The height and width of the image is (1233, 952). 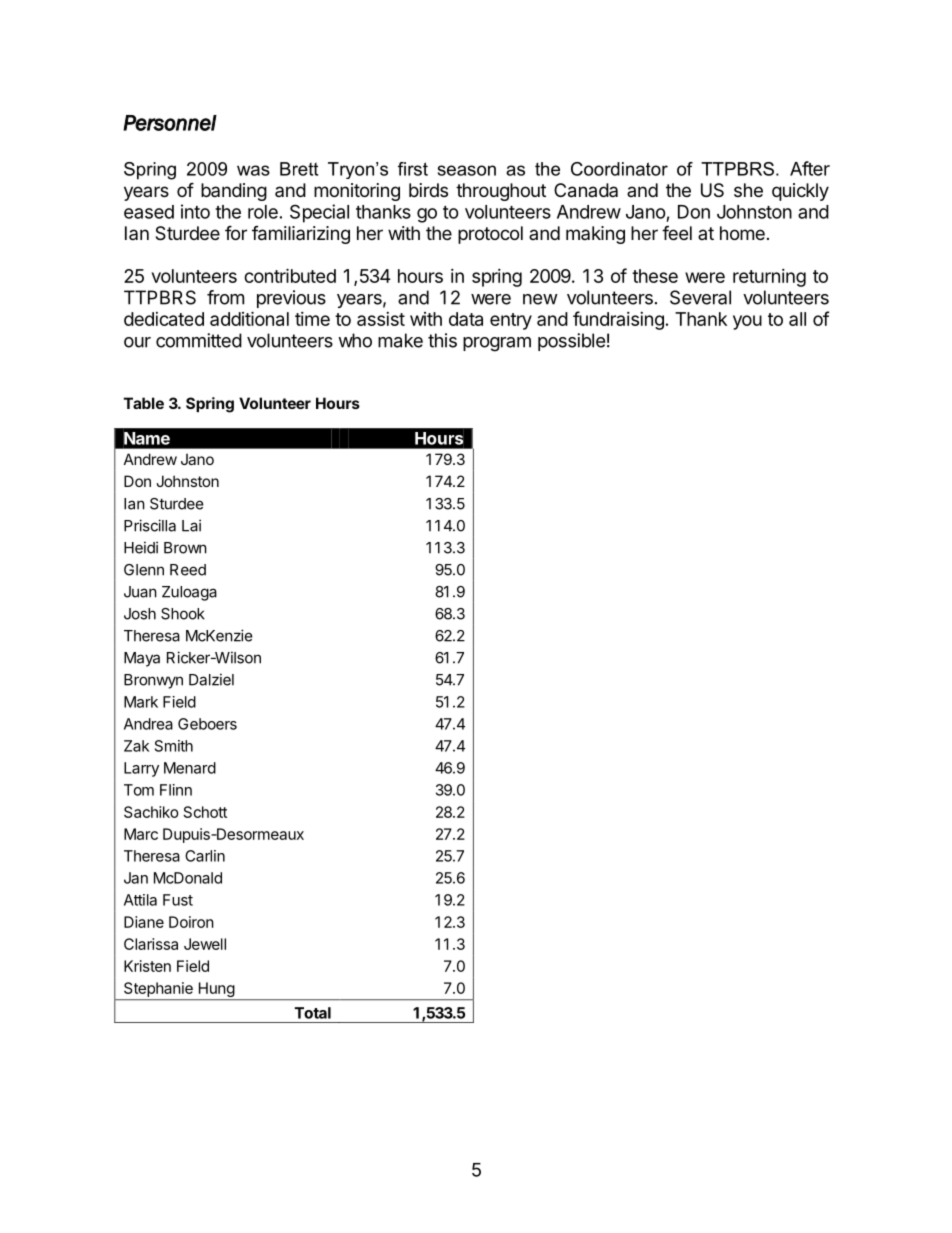 I want to click on was, so click(x=253, y=170).
